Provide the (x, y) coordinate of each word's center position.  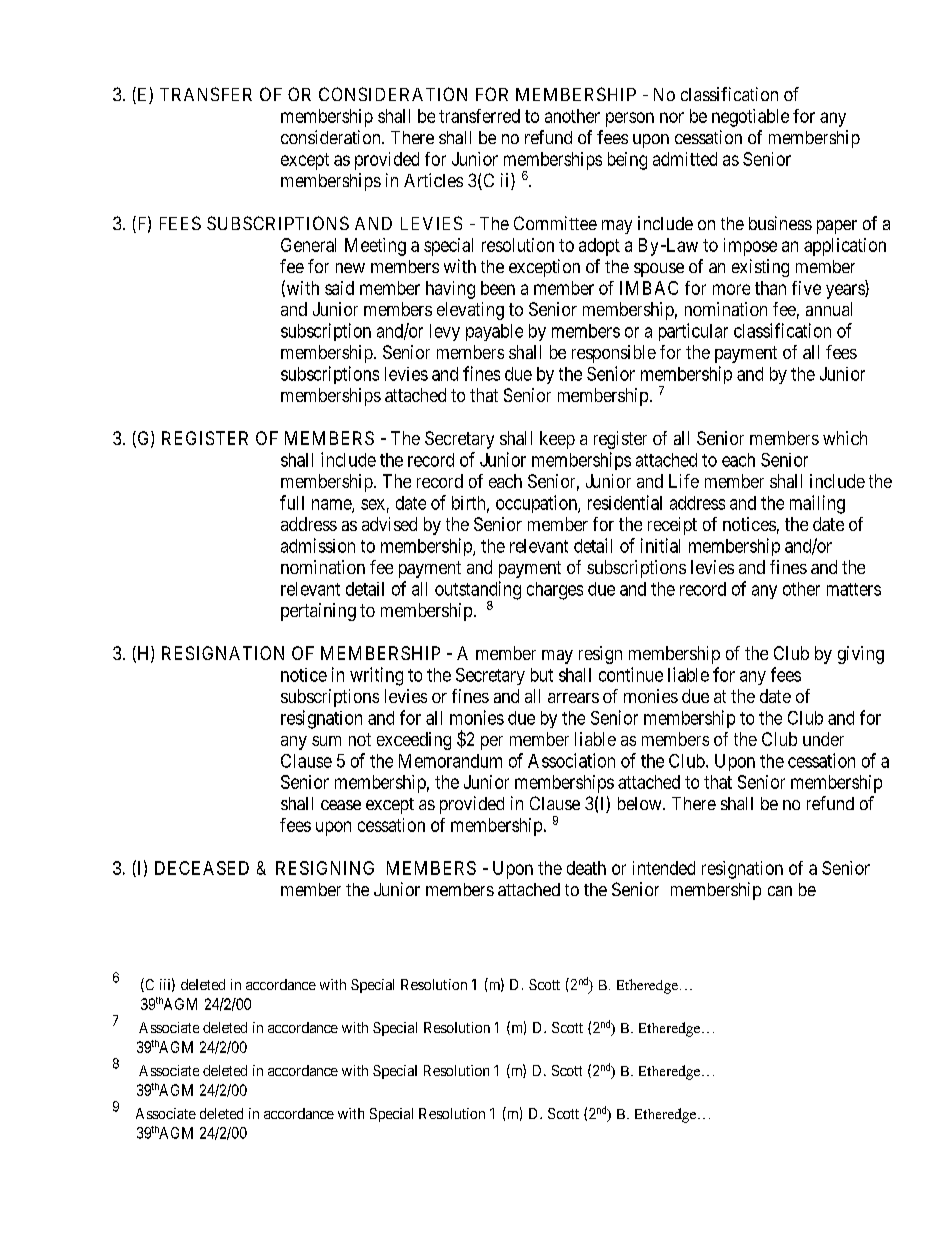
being (627, 161)
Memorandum (450, 761)
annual (829, 309)
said (339, 288)
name (332, 505)
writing (376, 676)
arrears (573, 698)
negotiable (750, 118)
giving (861, 655)
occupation (537, 504)
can (780, 891)
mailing (817, 504)
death (586, 868)
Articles (433, 180)
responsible (614, 354)
